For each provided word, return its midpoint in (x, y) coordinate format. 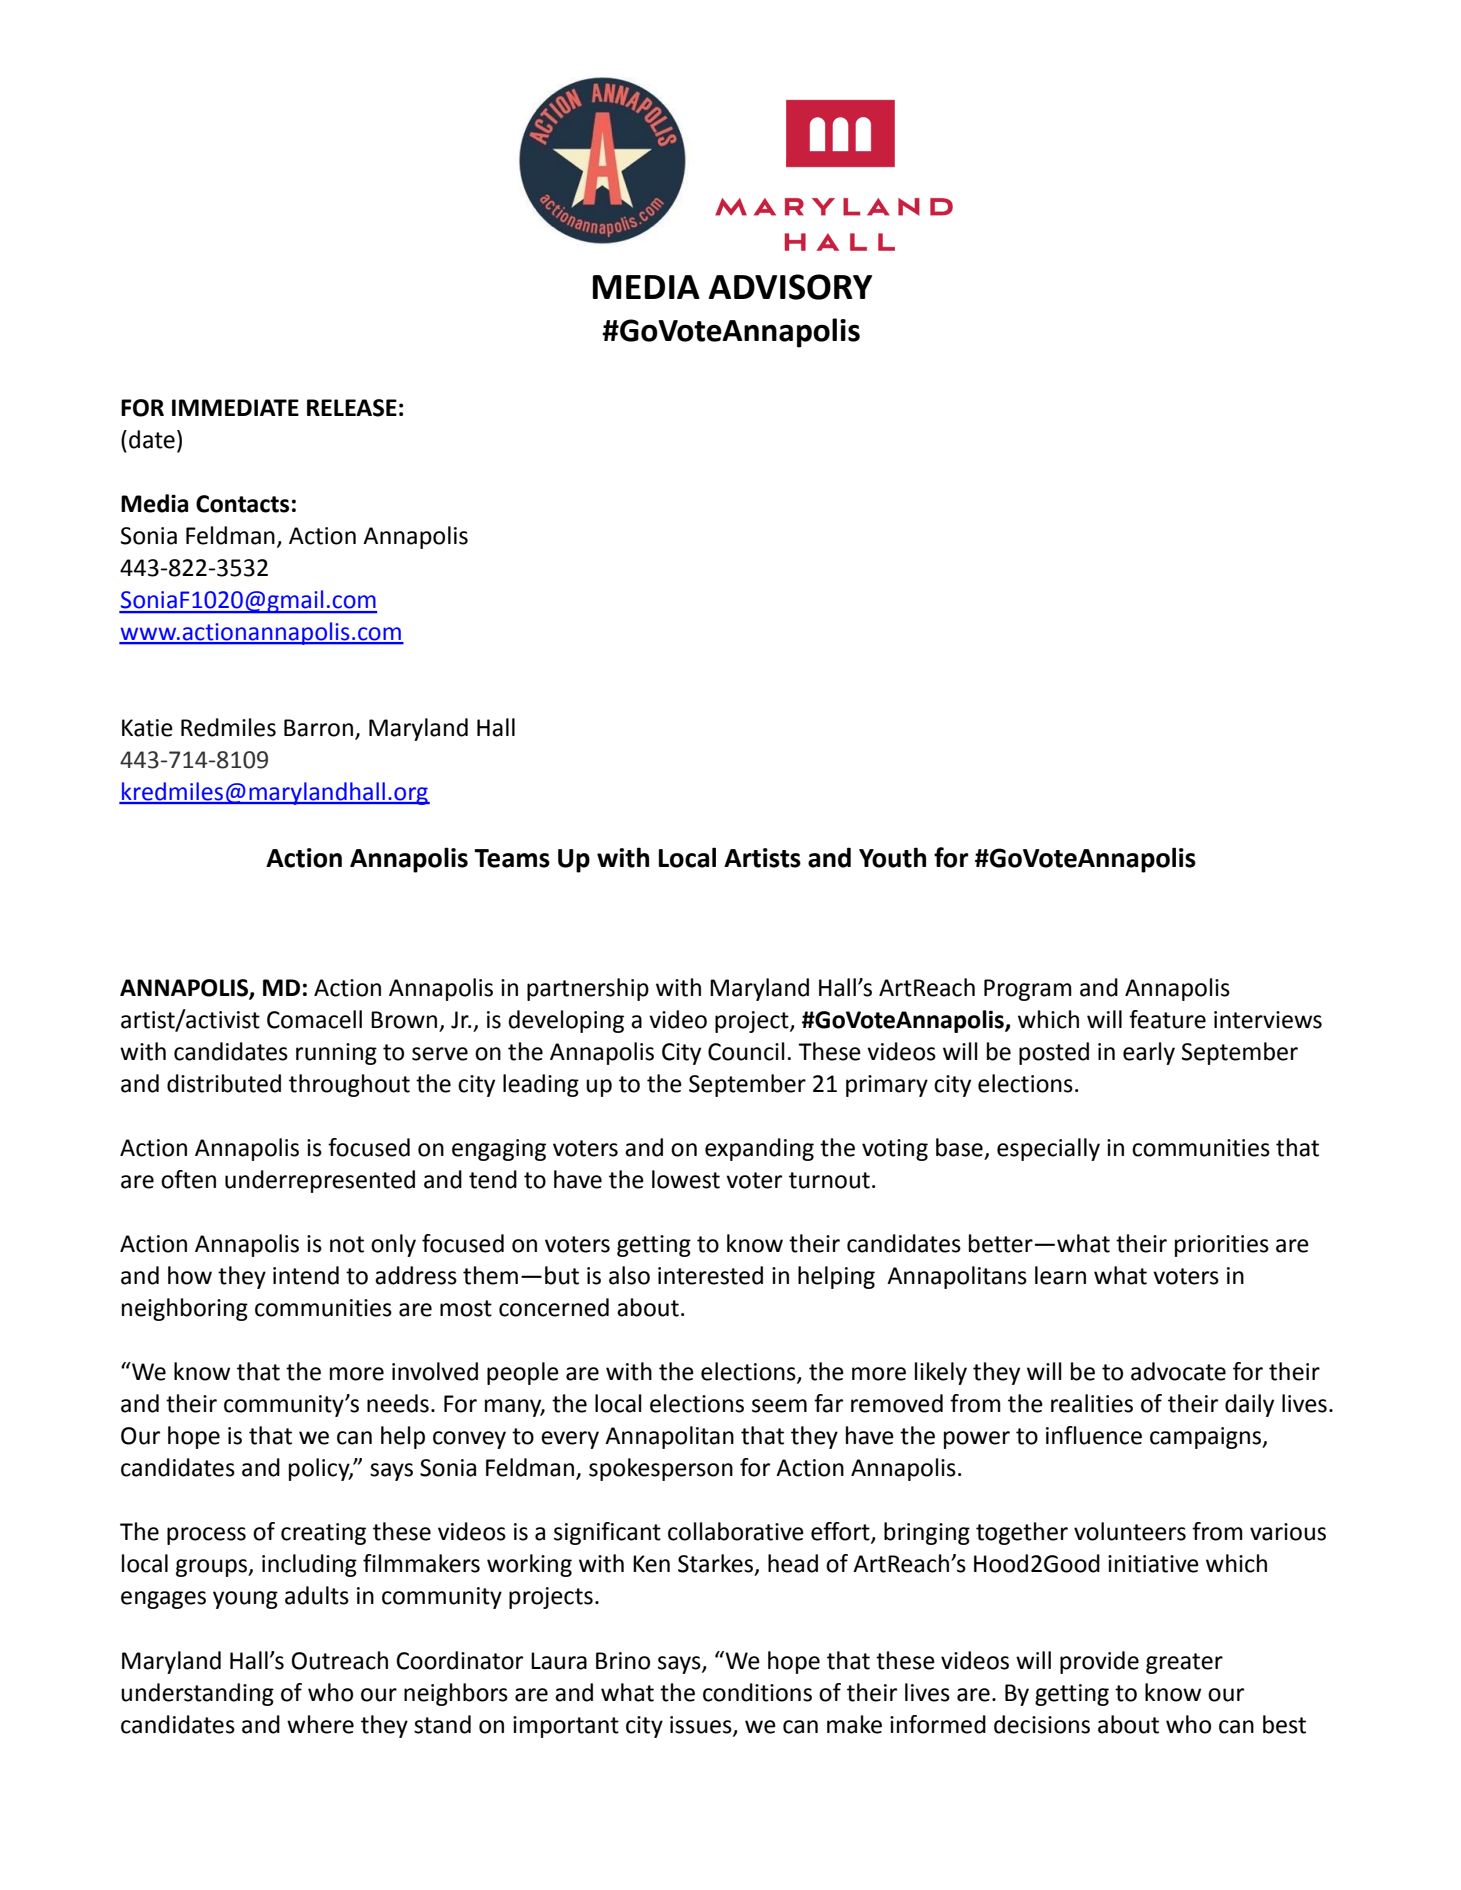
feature (1167, 1019)
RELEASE (352, 408)
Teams (512, 858)
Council (746, 1051)
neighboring (185, 1309)
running (336, 1054)
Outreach (340, 1660)
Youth (892, 857)
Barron (318, 728)
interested (710, 1275)
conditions (757, 1692)
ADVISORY (790, 287)
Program (1028, 990)
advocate (1178, 1371)
